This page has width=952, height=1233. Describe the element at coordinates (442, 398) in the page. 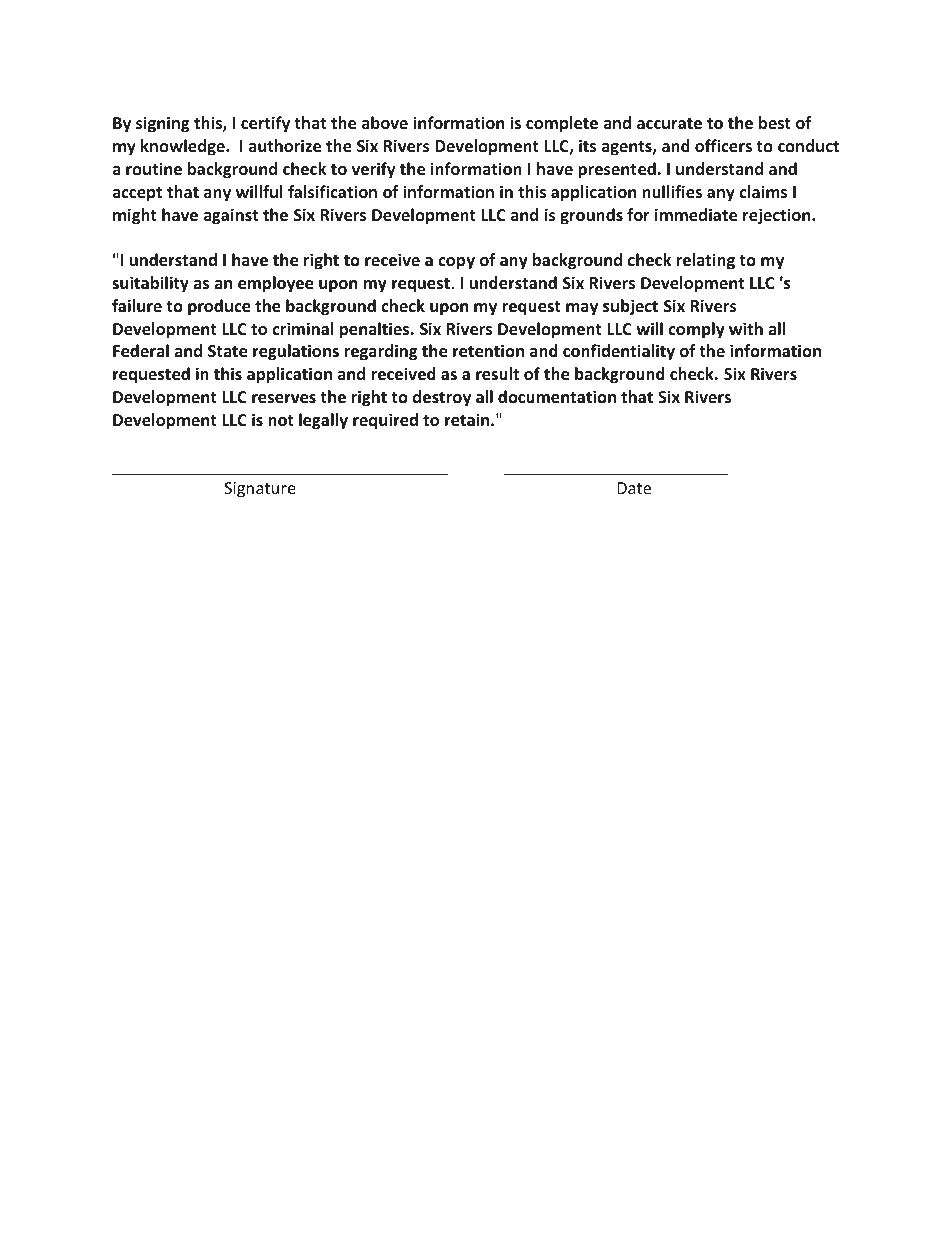

I see `destroy` at that location.
